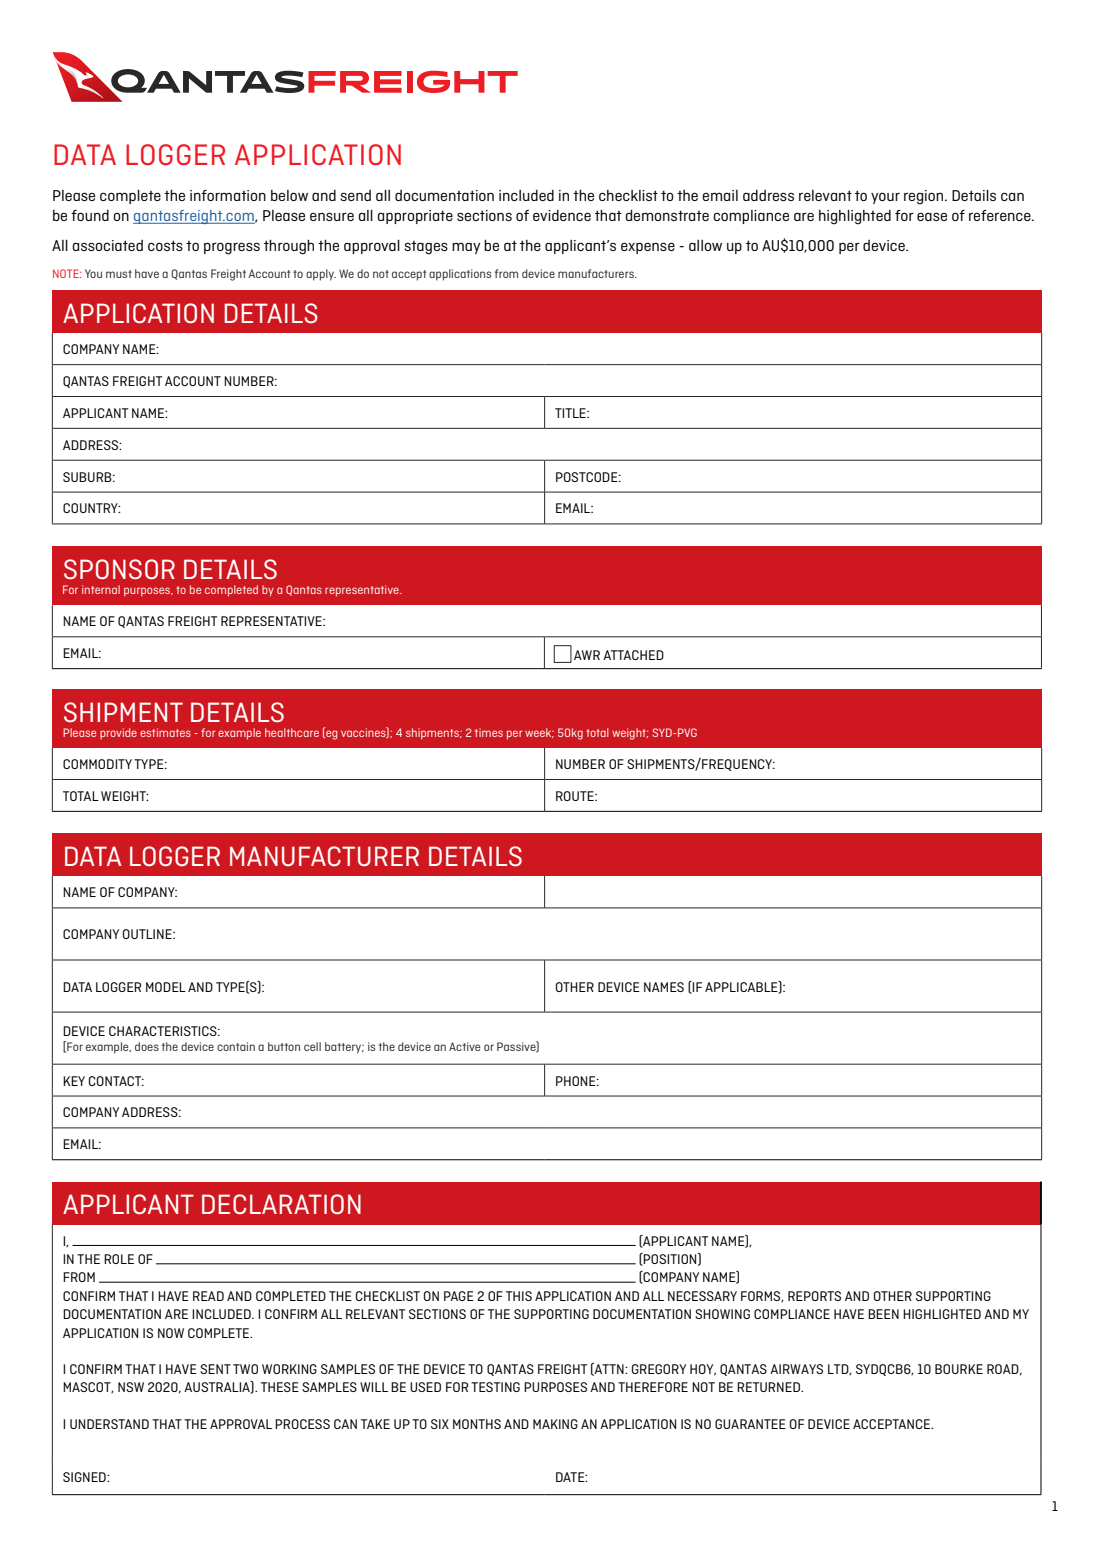 The image size is (1094, 1547). Describe the element at coordinates (633, 655) in the screenshot. I see `ATTACHED` at that location.
